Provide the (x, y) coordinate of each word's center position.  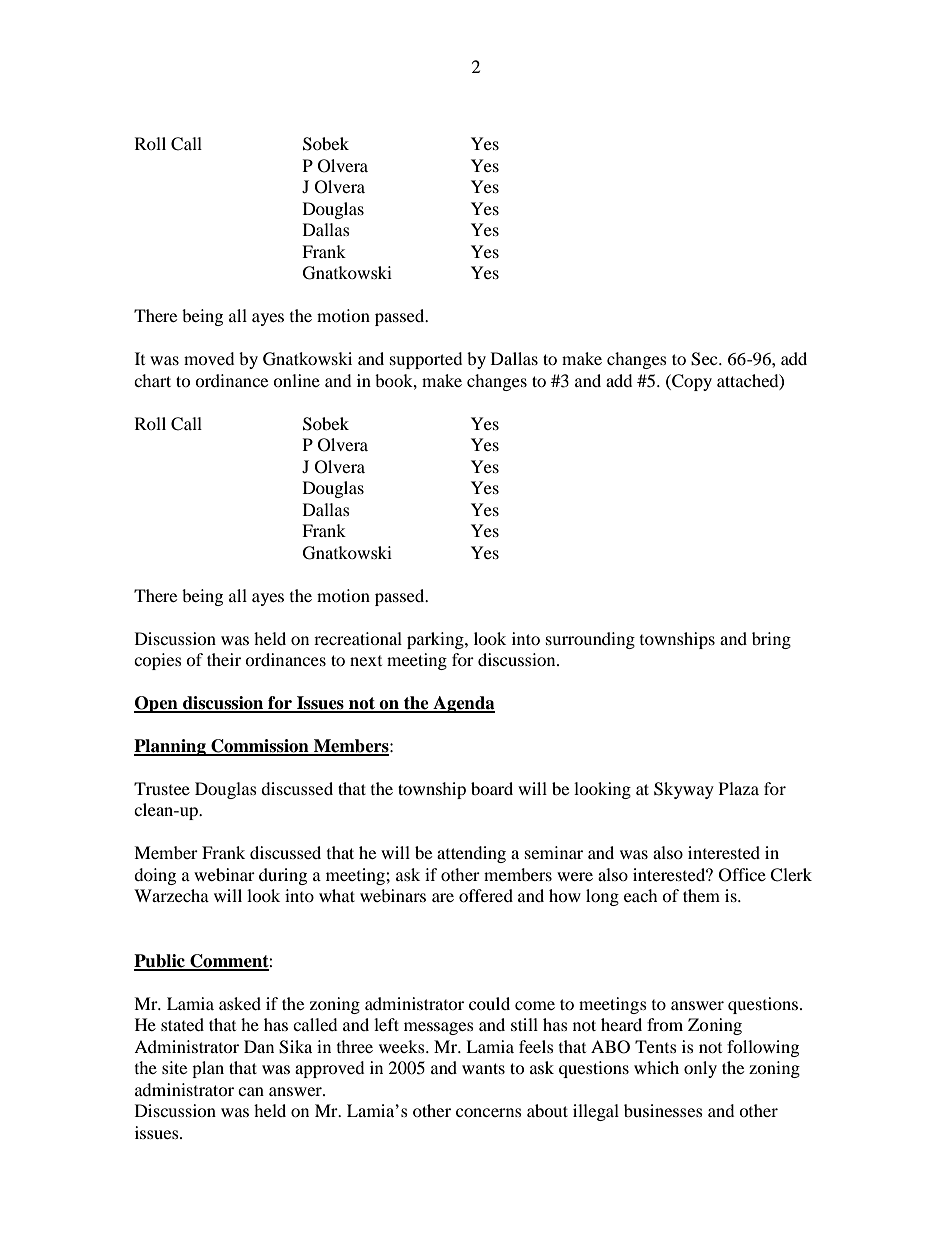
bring (771, 640)
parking (436, 640)
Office (742, 875)
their (224, 659)
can (251, 1091)
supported (426, 360)
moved (209, 358)
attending (471, 854)
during (283, 876)
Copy (691, 382)
